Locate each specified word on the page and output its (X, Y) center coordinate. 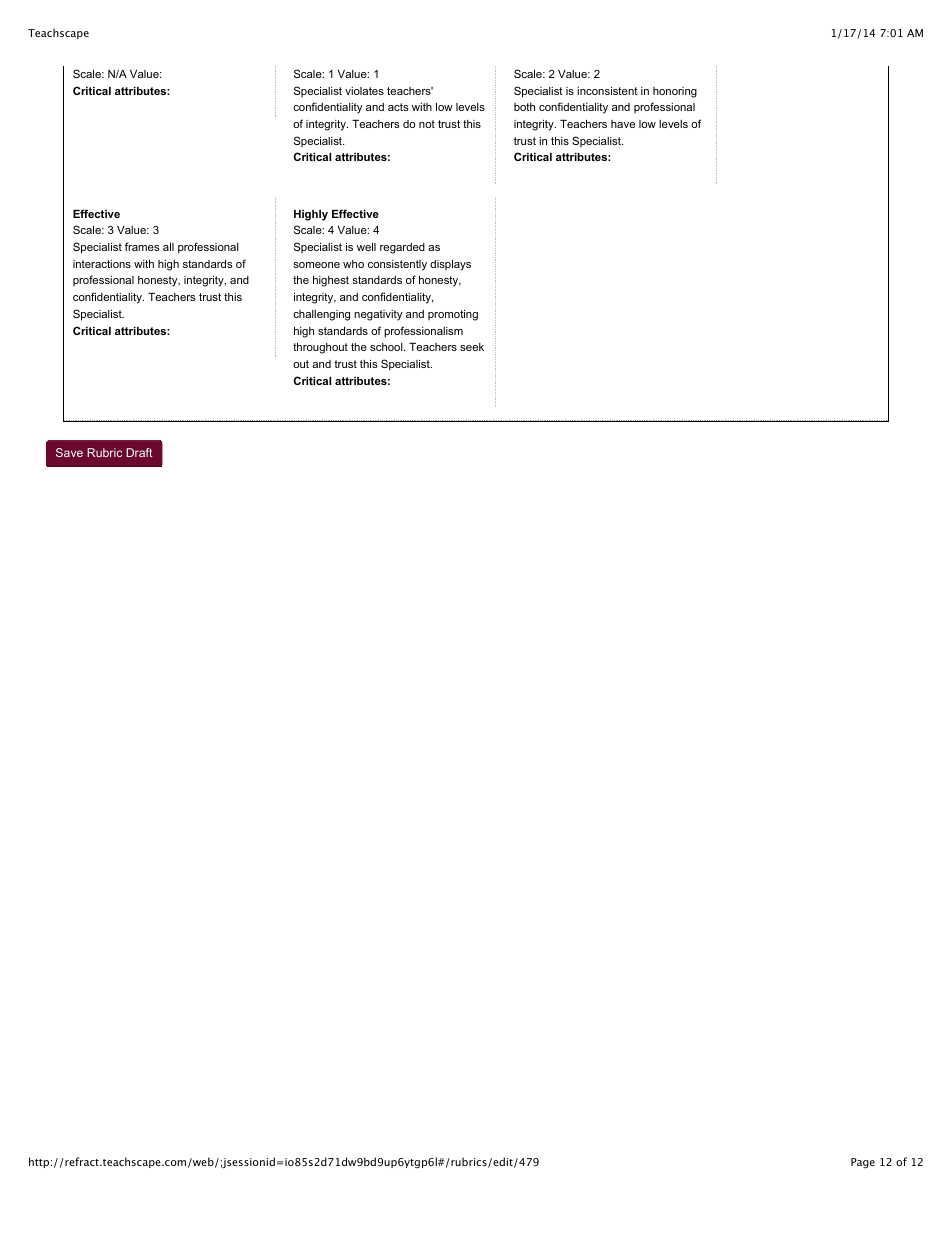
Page (863, 1163)
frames (142, 246)
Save (69, 452)
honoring (675, 92)
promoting (453, 315)
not (427, 124)
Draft (139, 452)
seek (472, 347)
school (387, 347)
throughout (320, 348)
